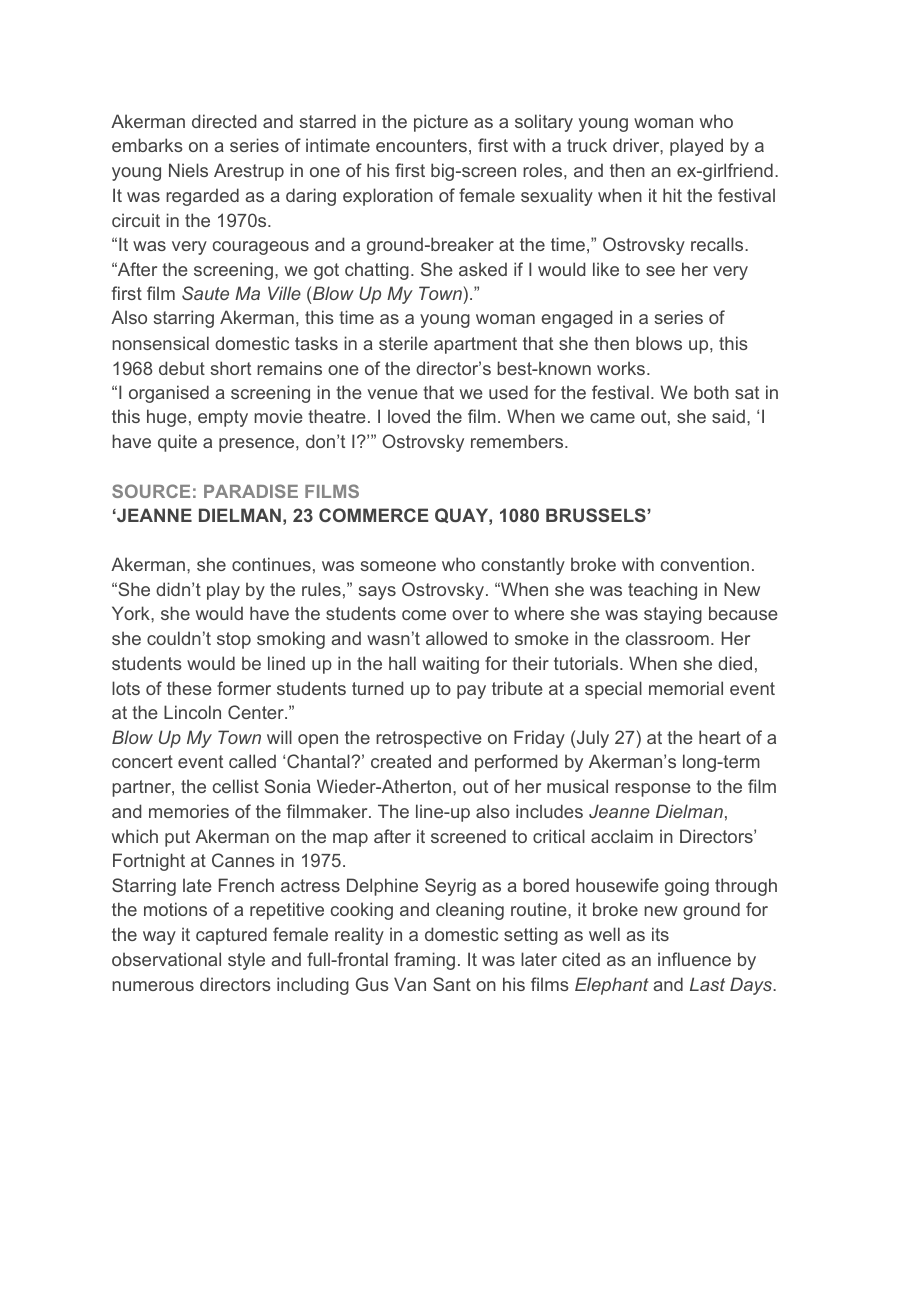 The height and width of the screenshot is (1308, 924). What do you see at coordinates (398, 566) in the screenshot?
I see `someone` at bounding box center [398, 566].
